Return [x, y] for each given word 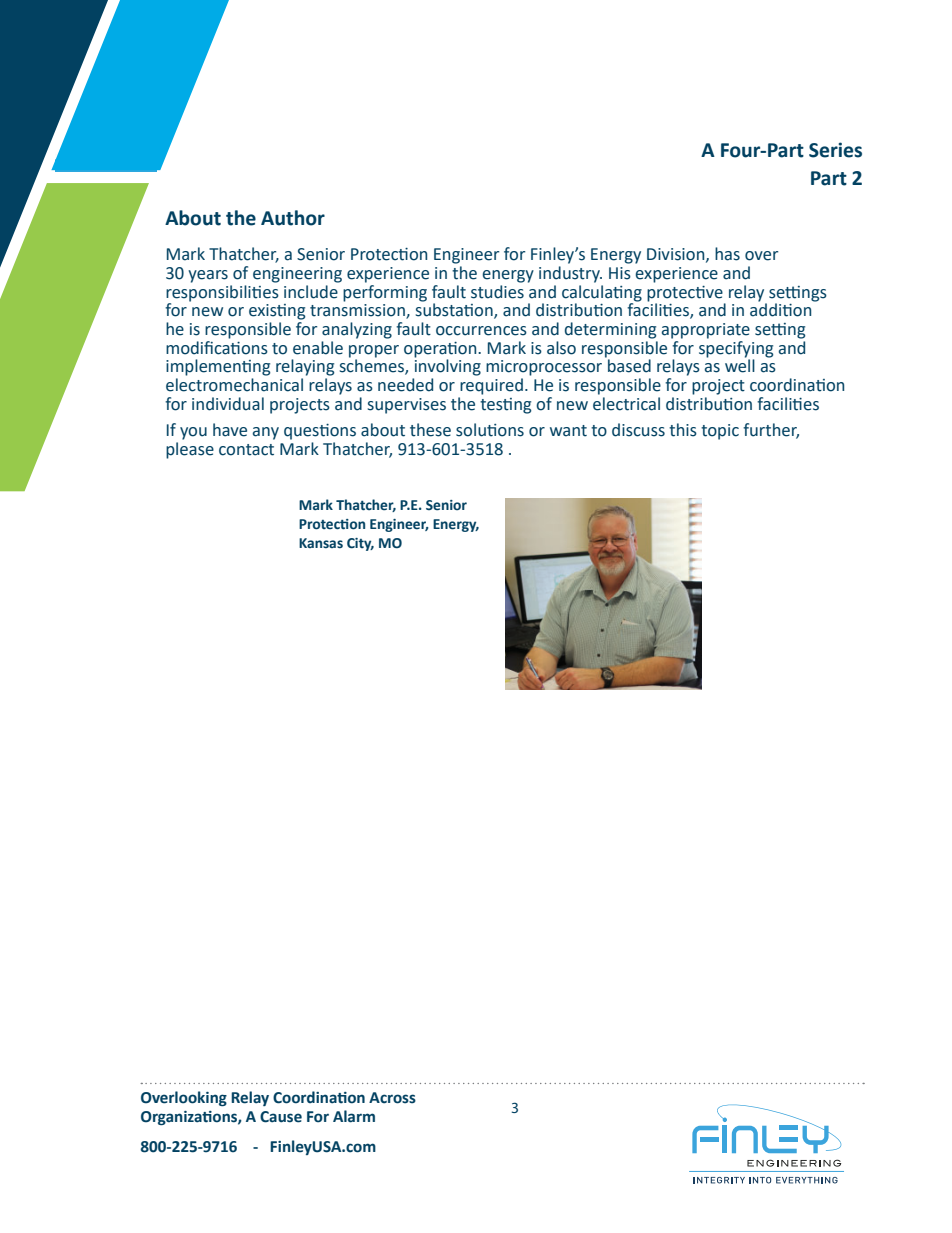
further [771, 431]
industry [570, 274]
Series [835, 150]
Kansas [321, 543]
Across [392, 1098]
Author [293, 218]
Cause [281, 1117]
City [360, 544]
